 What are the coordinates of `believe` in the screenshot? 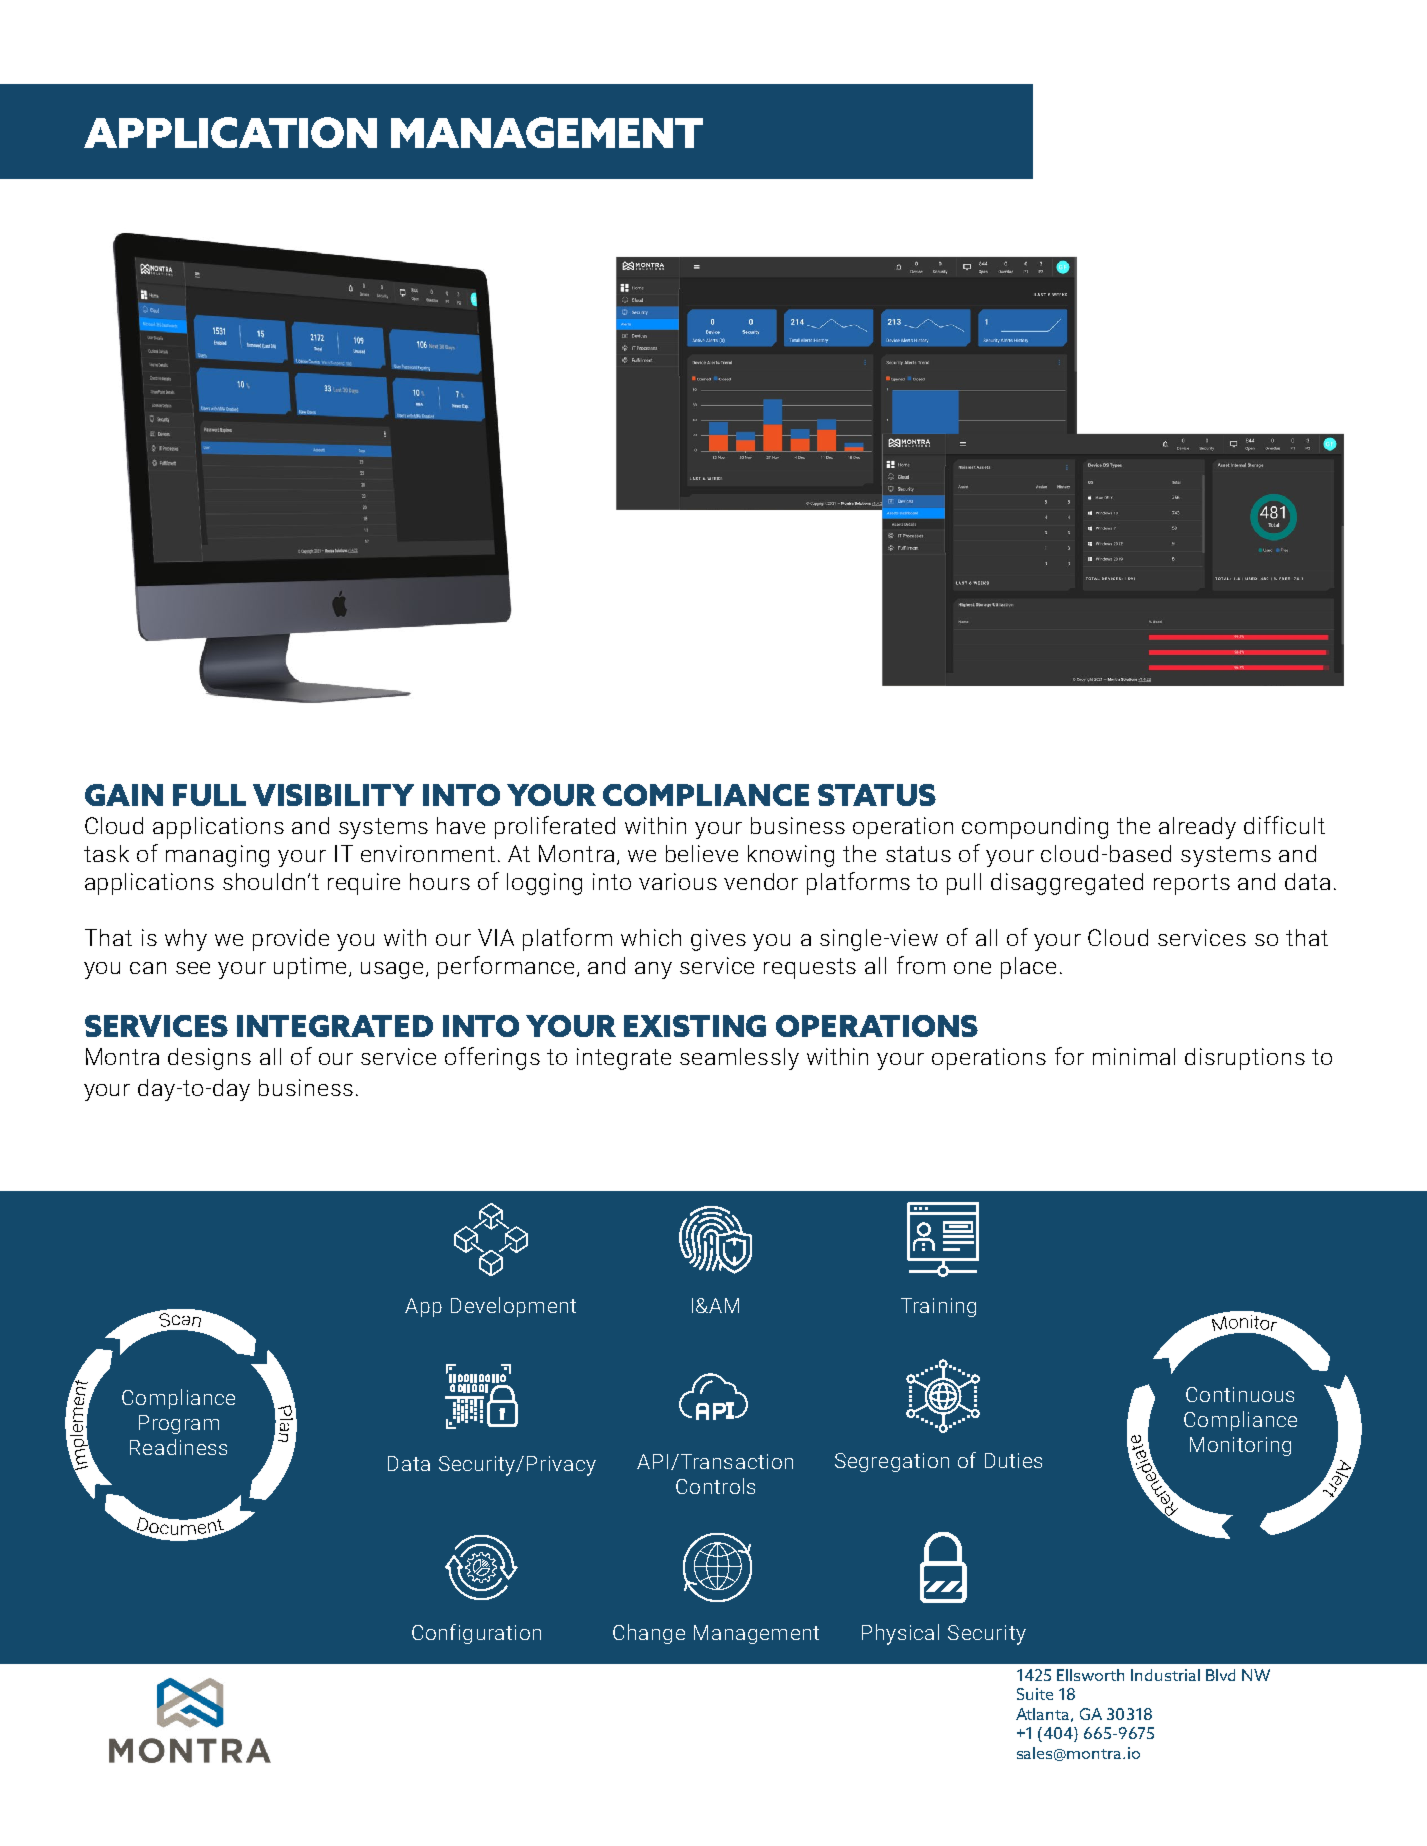 It's located at (702, 853).
